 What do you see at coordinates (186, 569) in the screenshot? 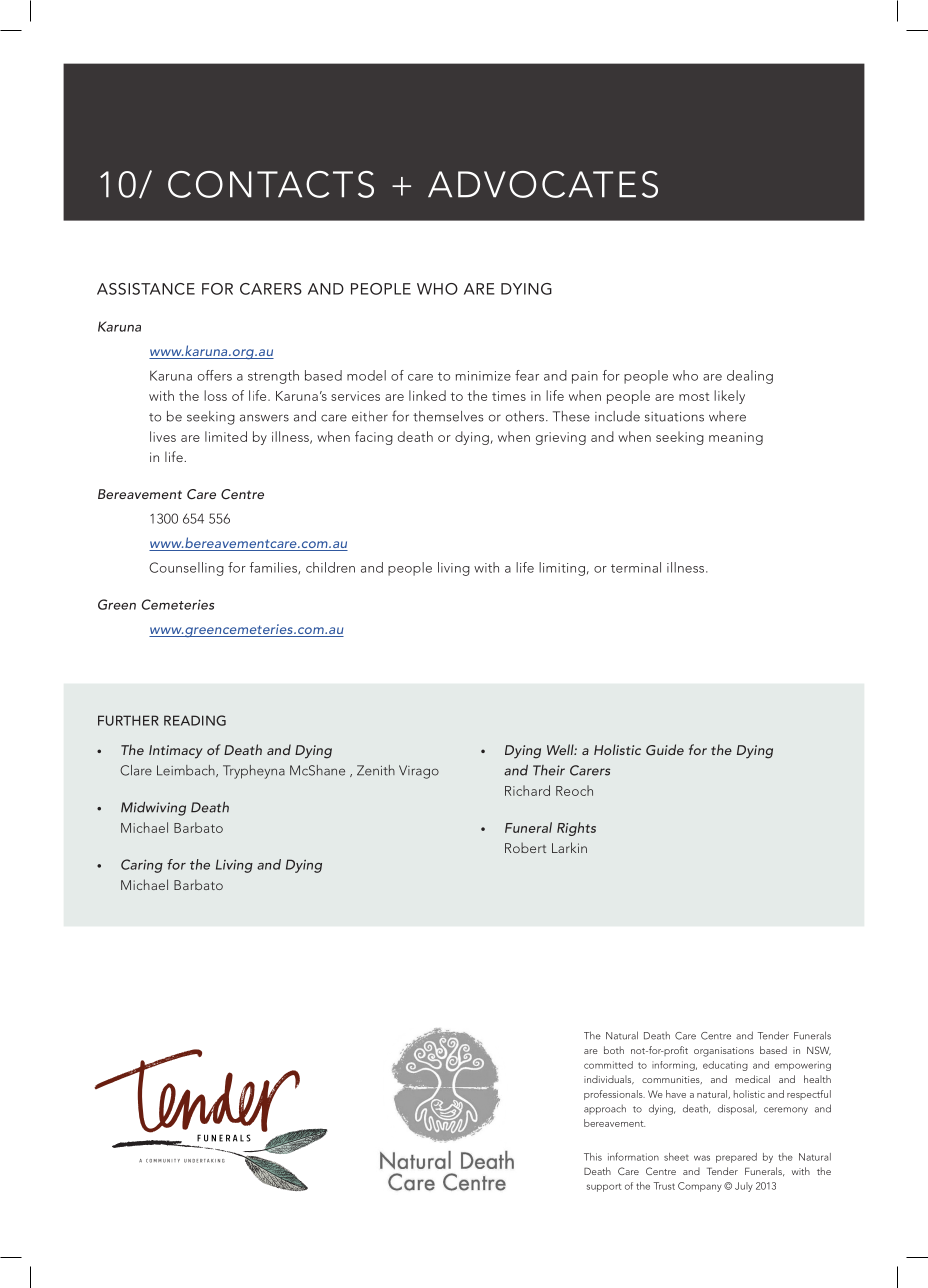
I see `Counselling` at bounding box center [186, 569].
